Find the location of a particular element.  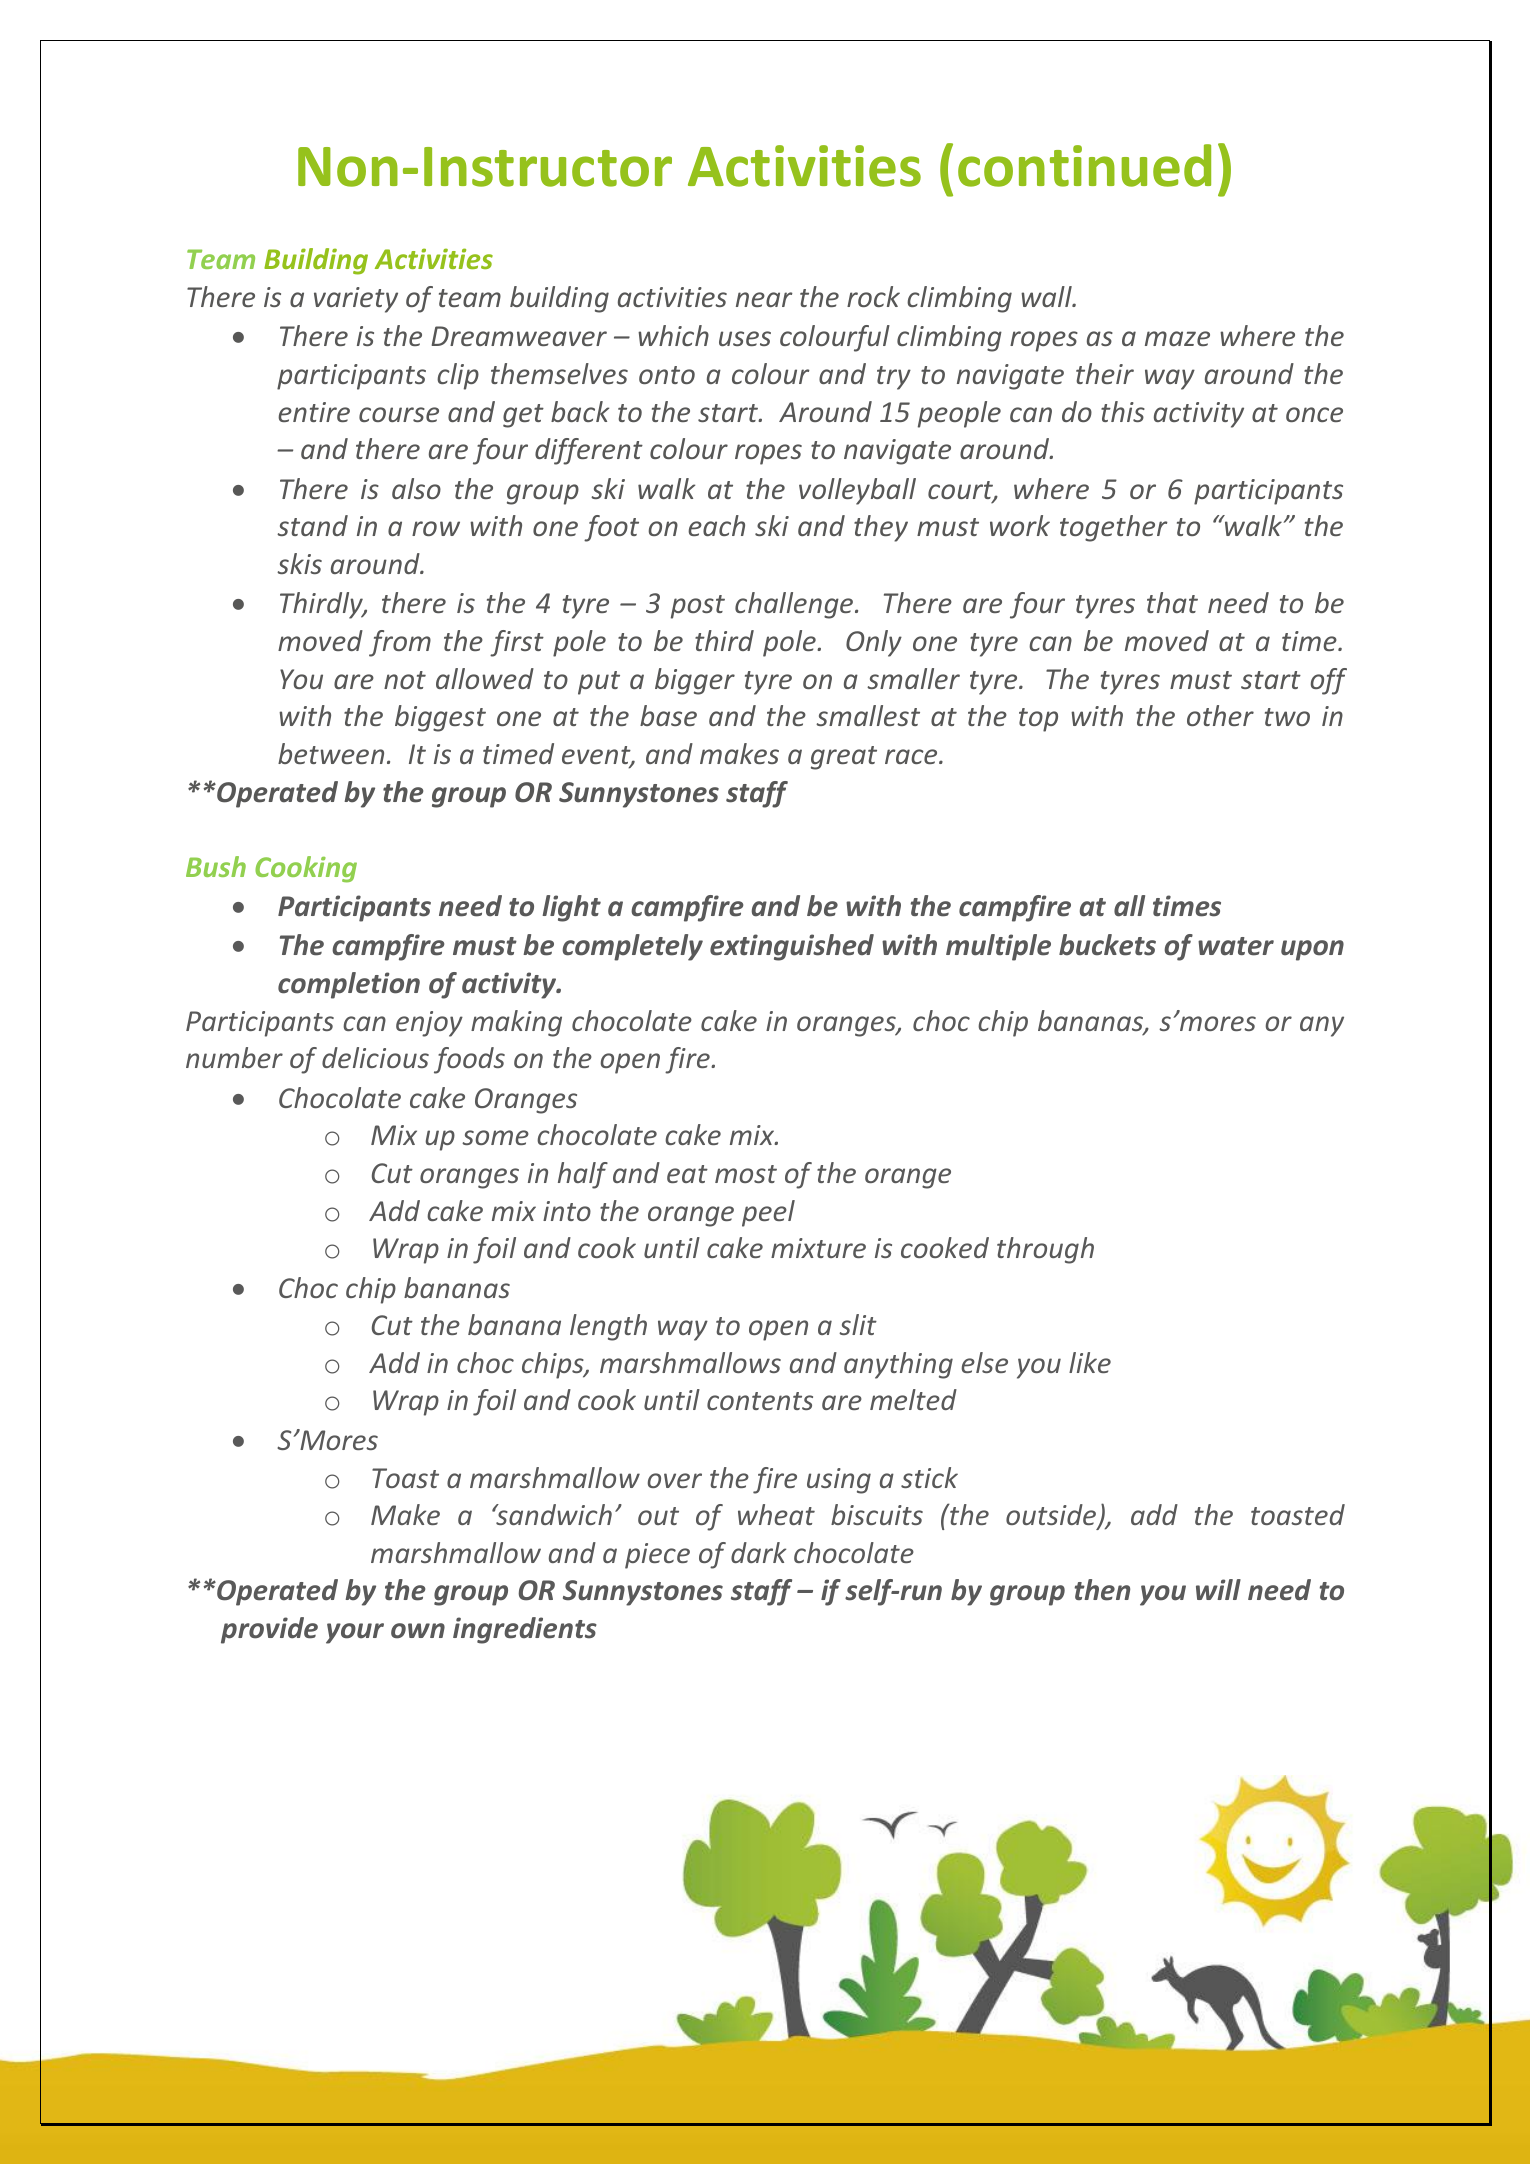

most is located at coordinates (746, 1174).
